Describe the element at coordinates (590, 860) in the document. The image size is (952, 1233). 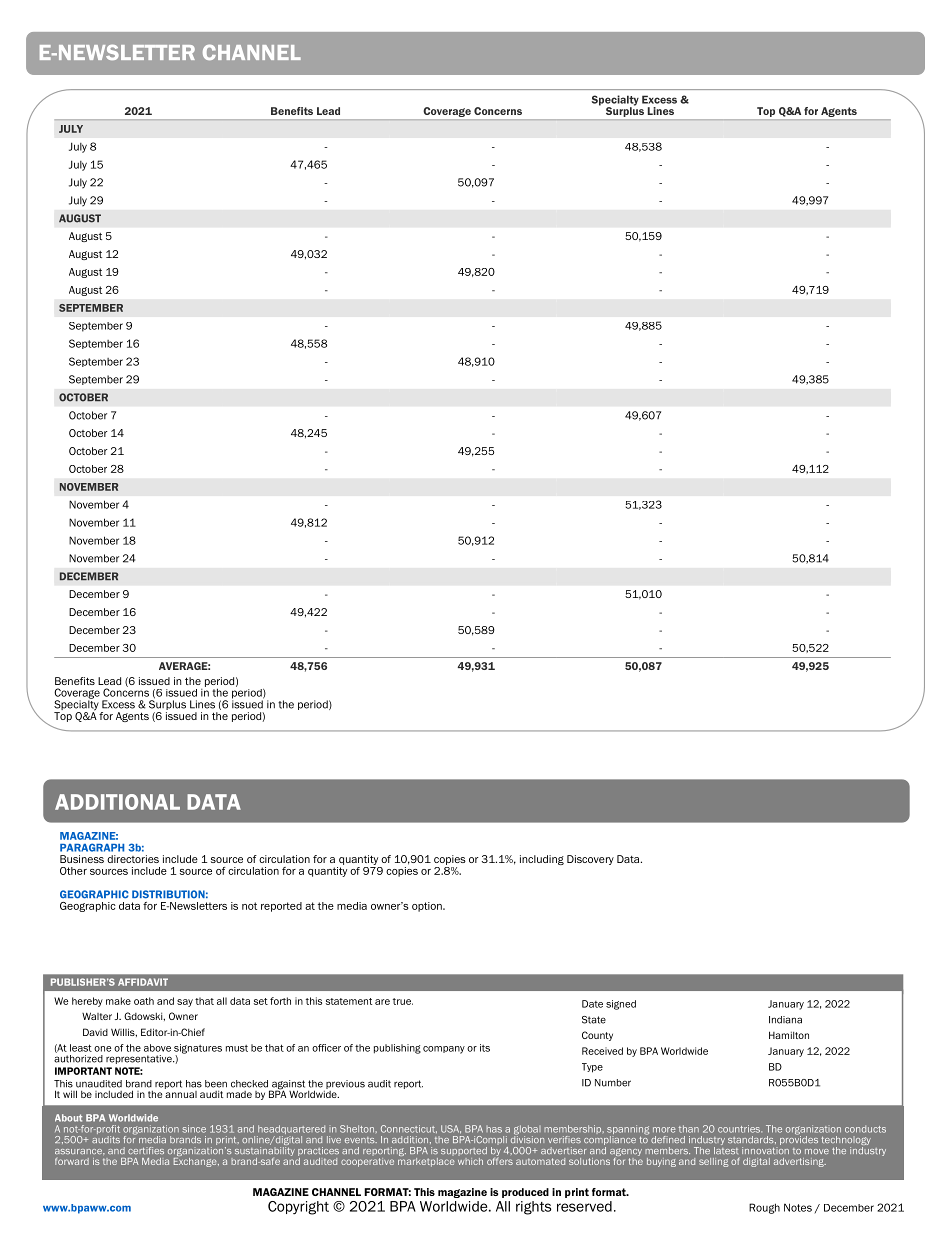
I see `Discovery` at that location.
